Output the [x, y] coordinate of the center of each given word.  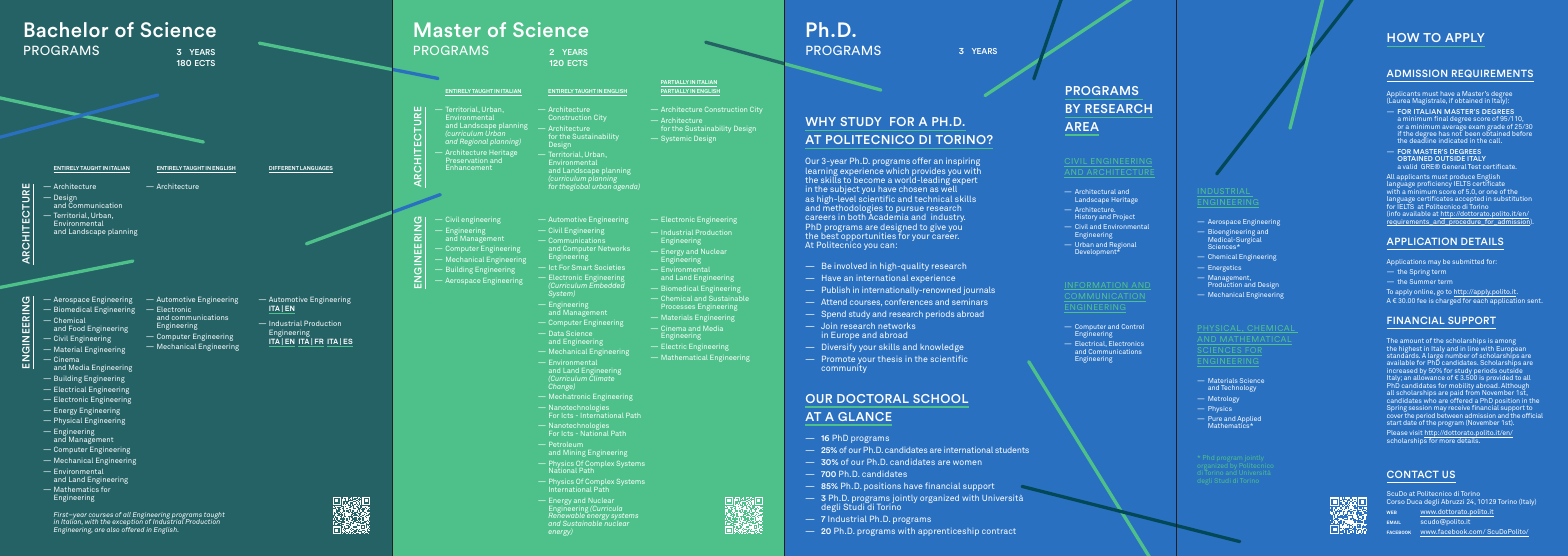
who [1430, 400]
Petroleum [566, 444]
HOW [1403, 37]
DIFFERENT [284, 169]
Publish [836, 290]
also [113, 529]
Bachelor [66, 29]
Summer [1423, 281]
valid [1410, 166]
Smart [582, 267]
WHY [820, 121]
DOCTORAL [873, 398]
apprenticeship [948, 532]
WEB [1392, 512]
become [869, 180]
